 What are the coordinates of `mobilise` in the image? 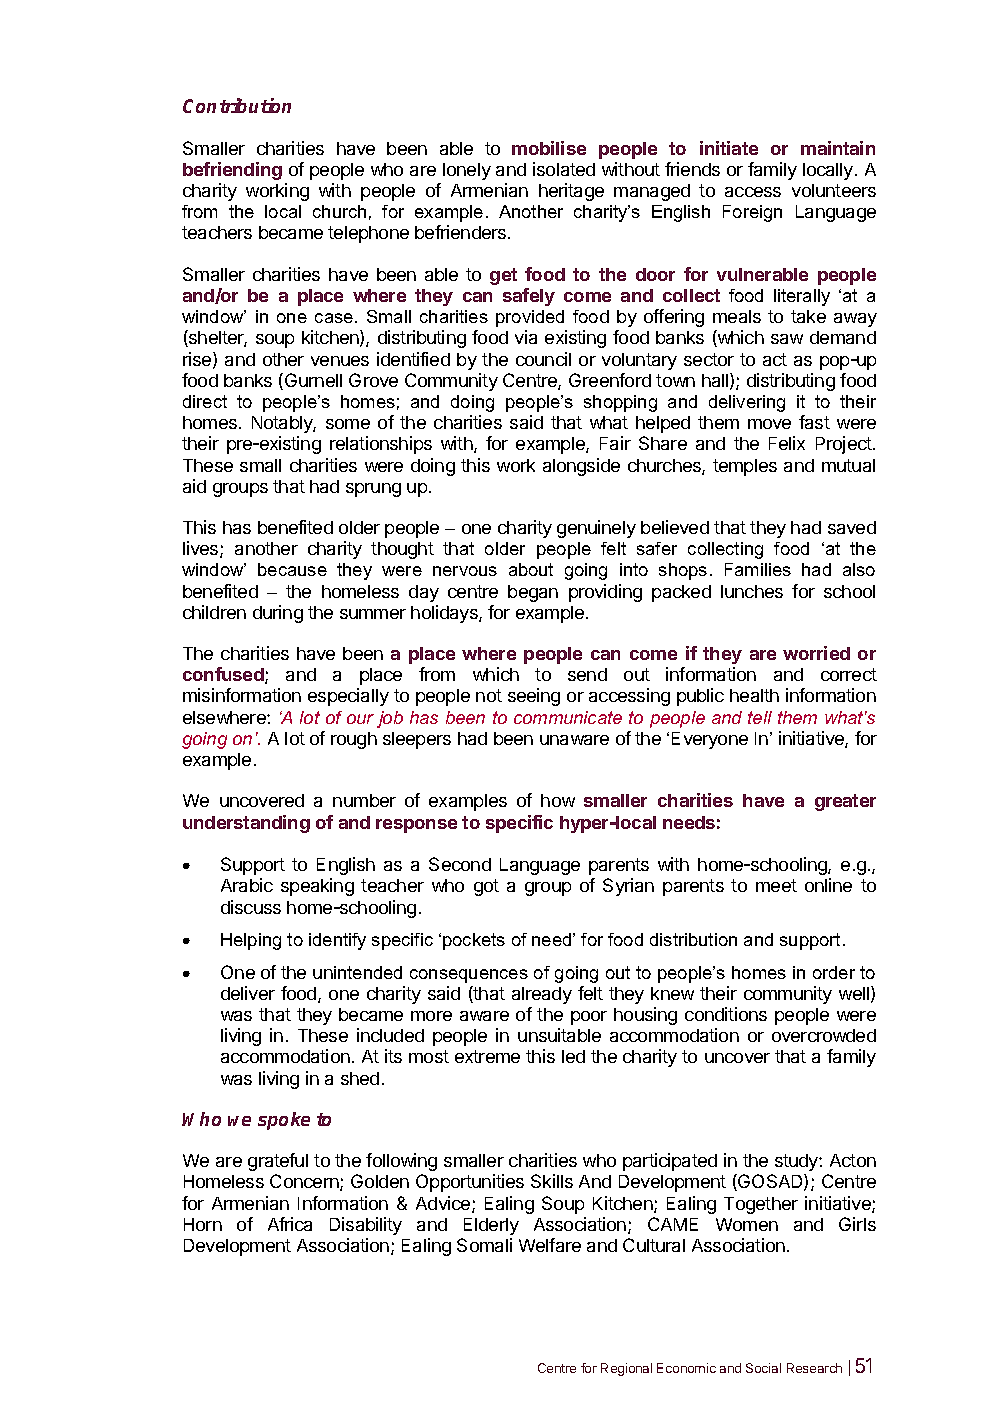 It's located at (549, 148).
